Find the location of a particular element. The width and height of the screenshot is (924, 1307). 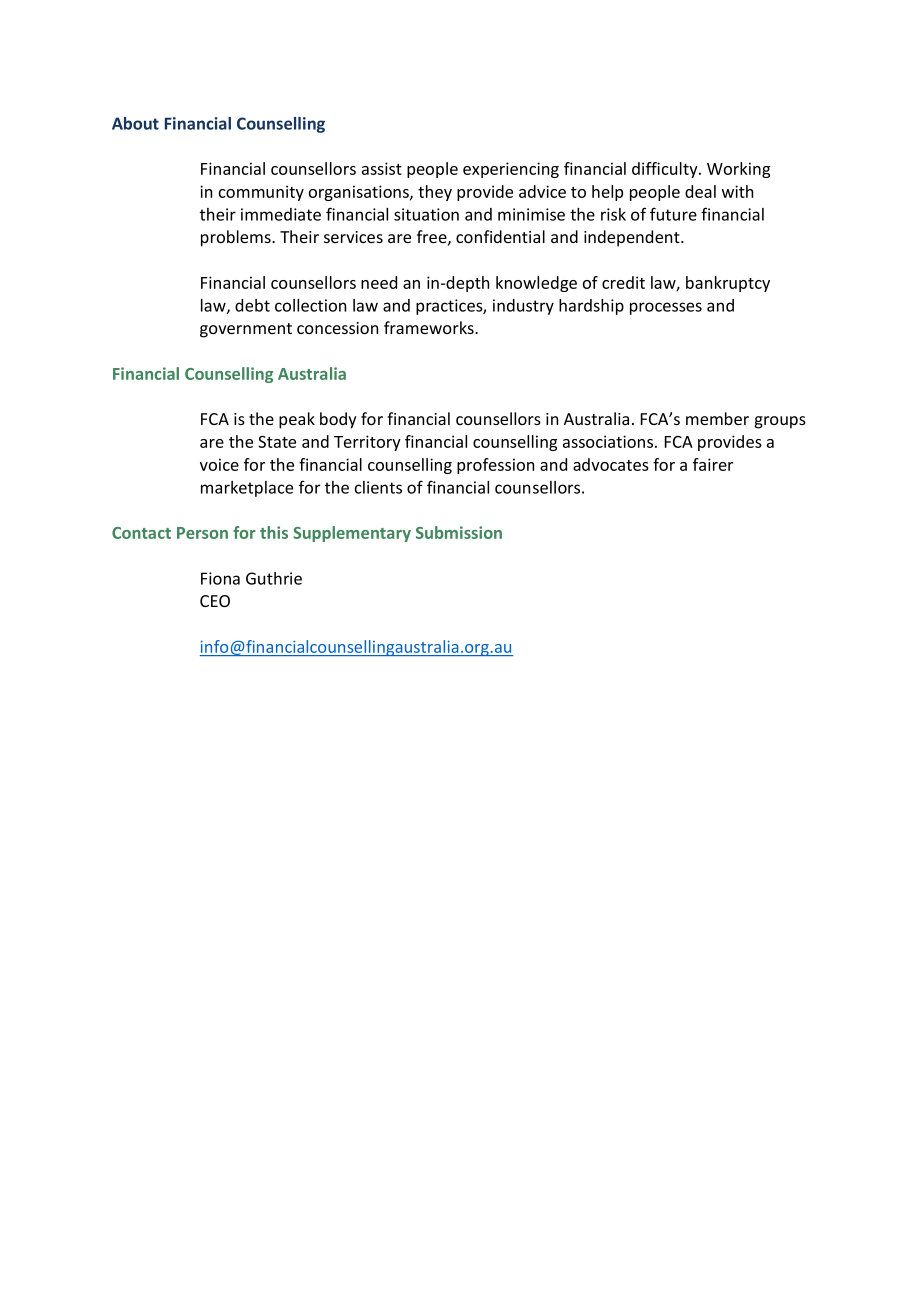

government is located at coordinates (246, 330).
